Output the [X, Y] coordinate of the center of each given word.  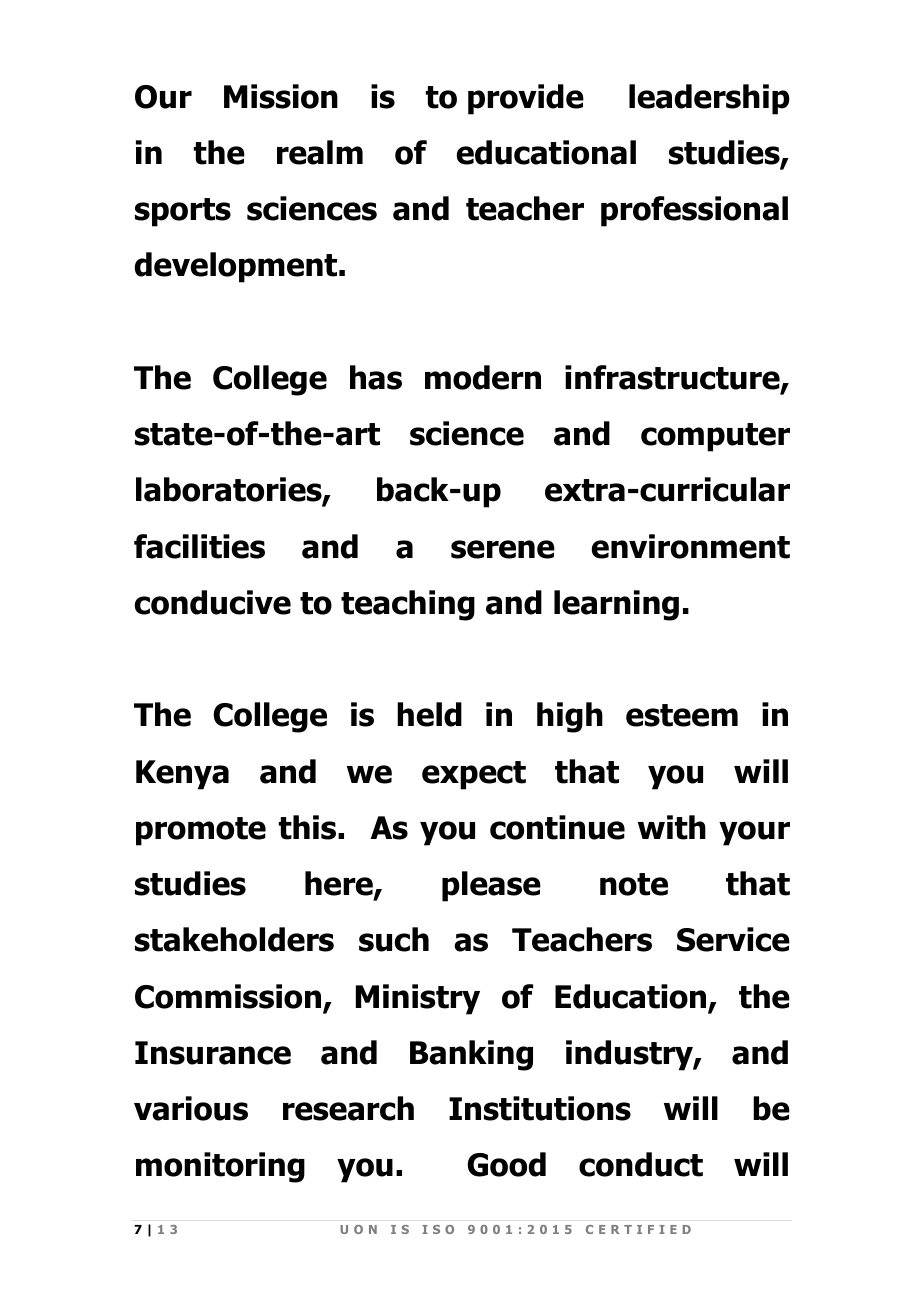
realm [320, 152]
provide [526, 99]
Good [506, 1164]
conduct [641, 1164]
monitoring [220, 1167]
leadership [709, 99]
